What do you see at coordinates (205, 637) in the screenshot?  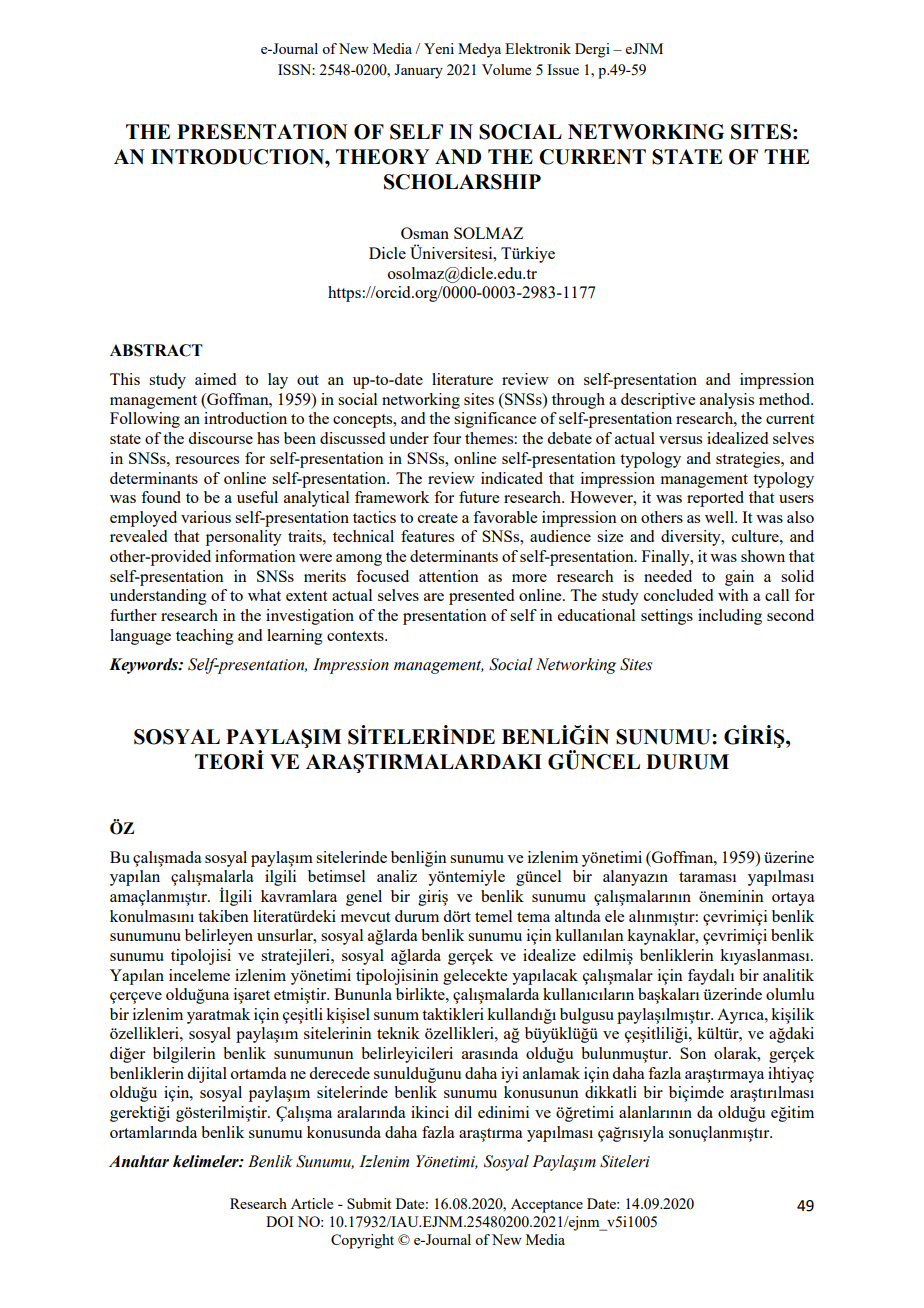 I see `teaching` at bounding box center [205, 637].
